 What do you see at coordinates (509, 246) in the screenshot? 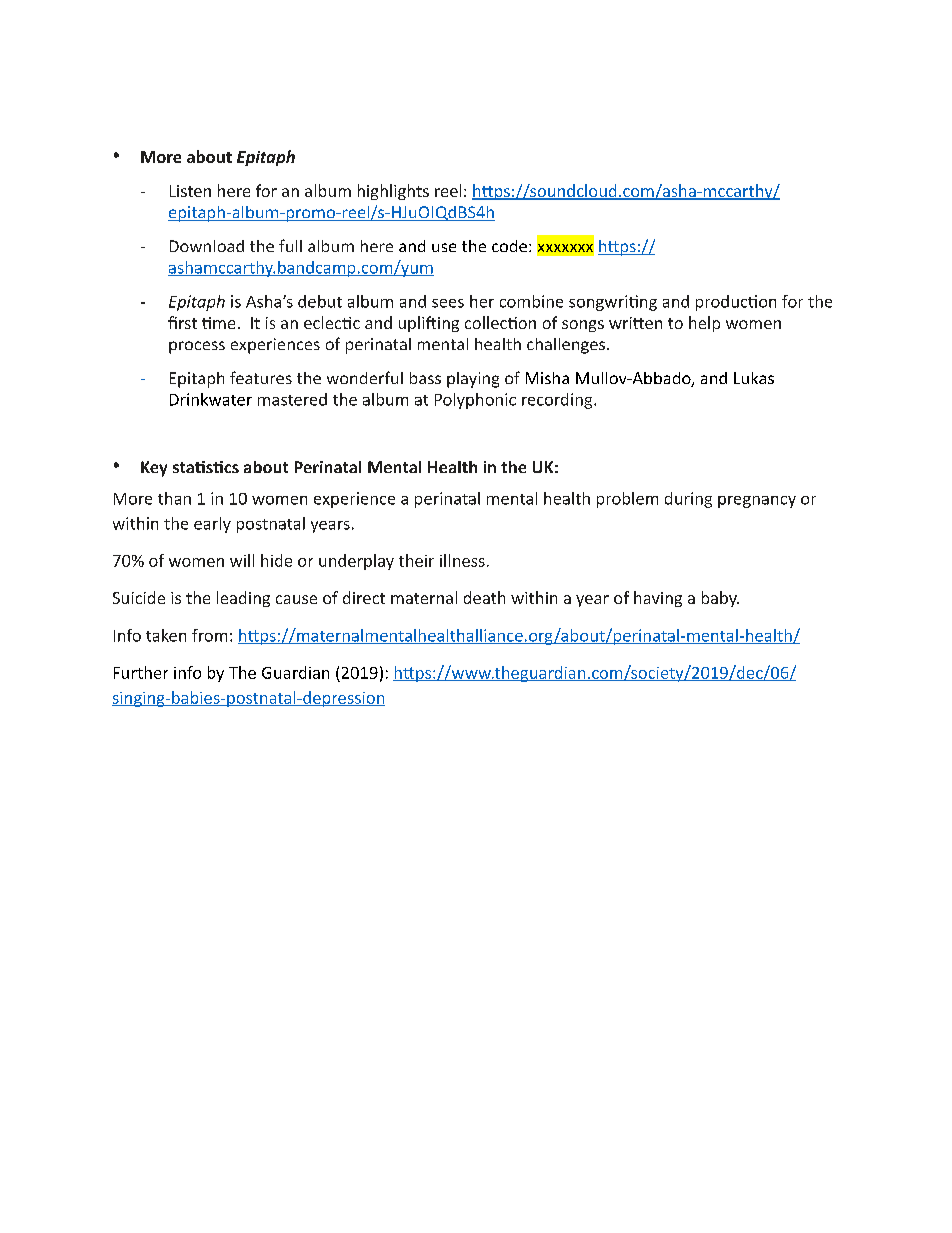
I see `code` at bounding box center [509, 246].
